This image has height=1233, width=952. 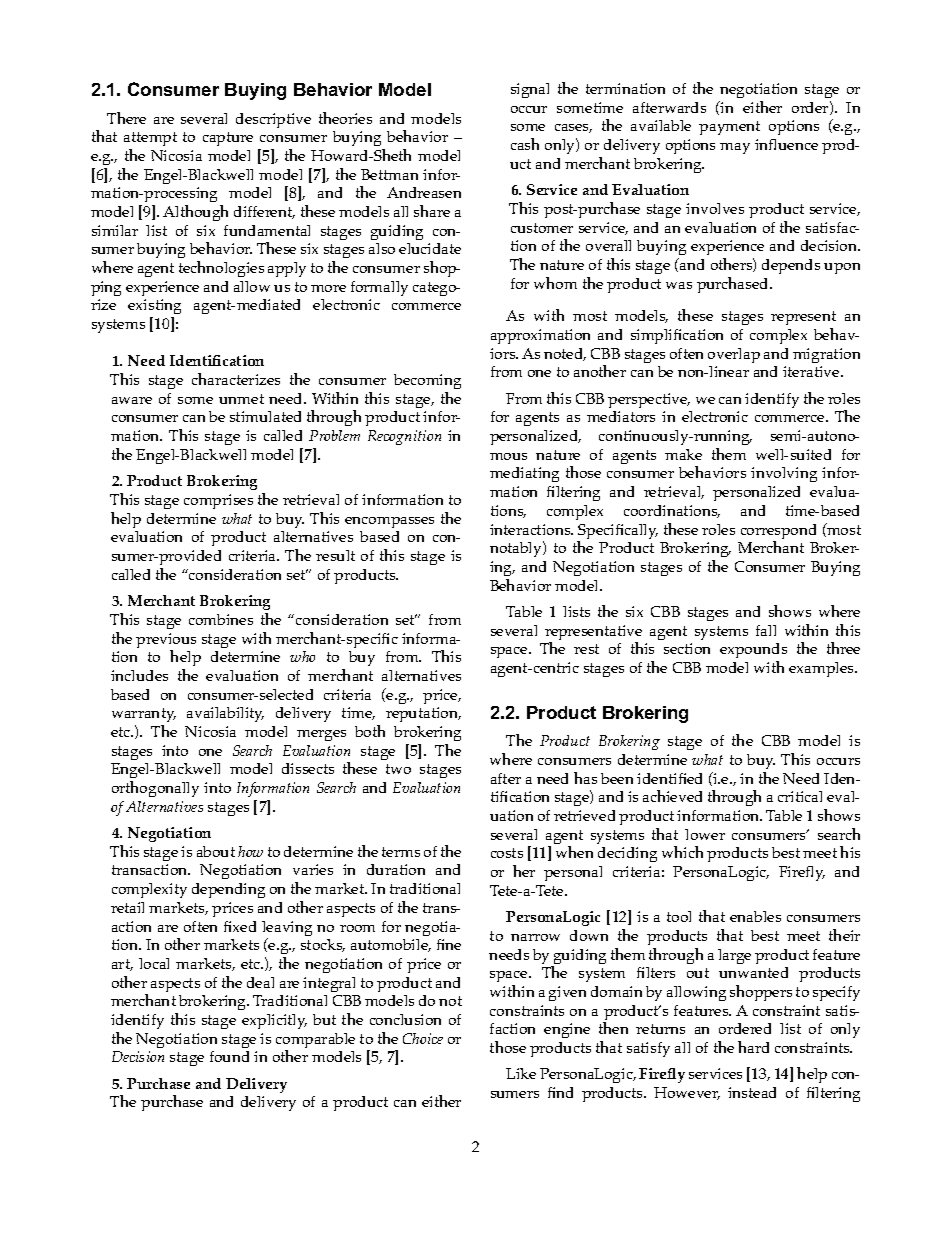 I want to click on two, so click(x=398, y=769).
